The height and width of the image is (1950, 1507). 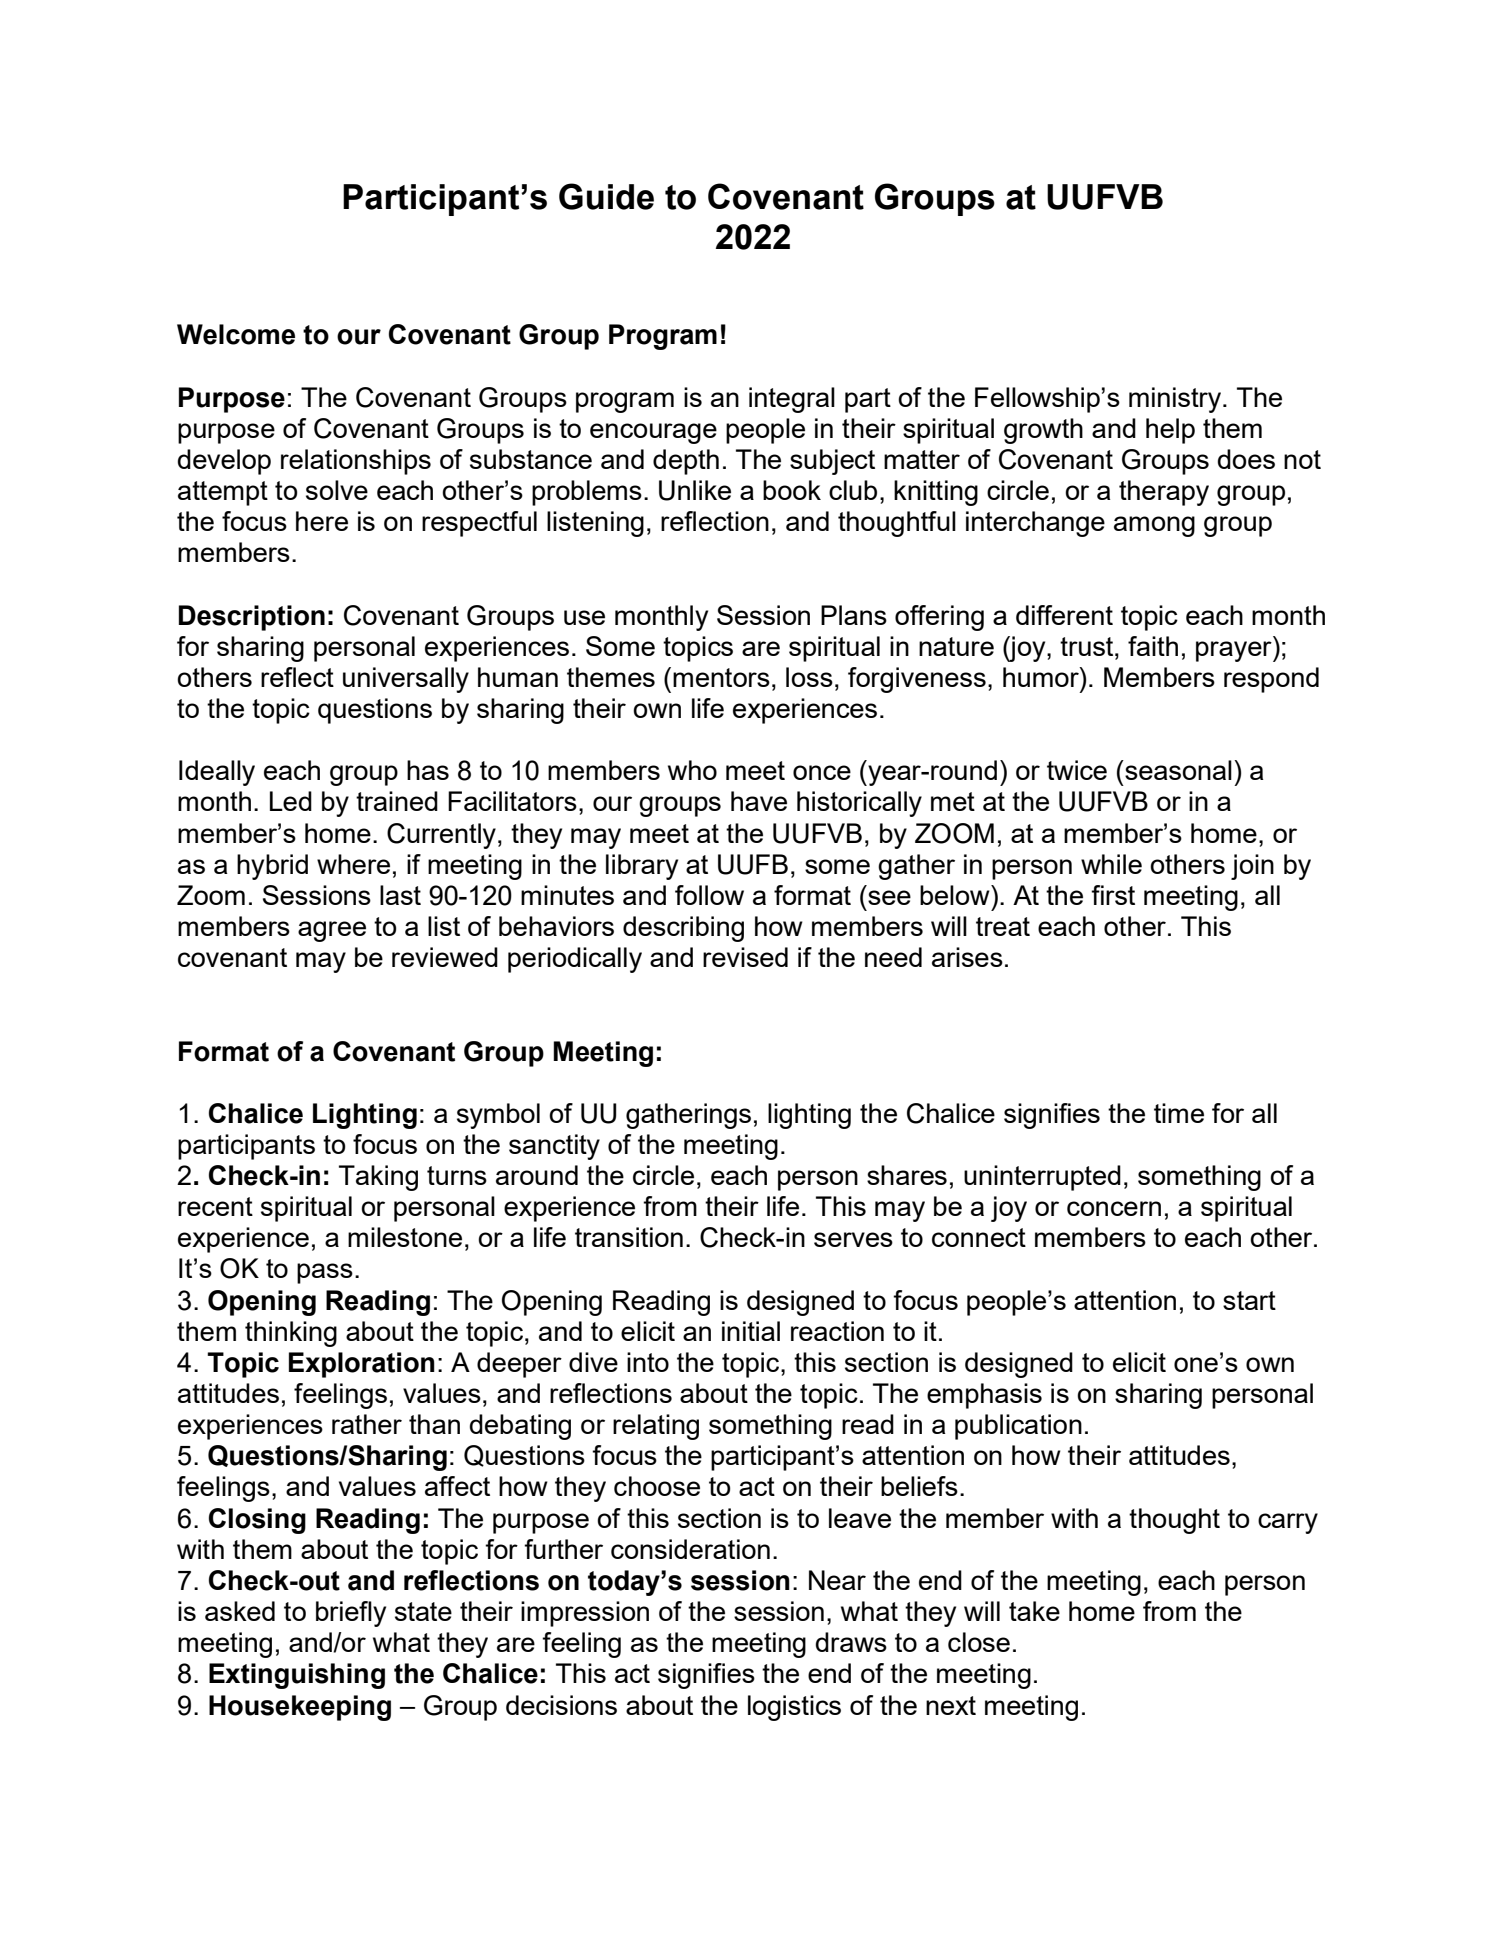 What do you see at coordinates (1113, 895) in the image?
I see `first` at bounding box center [1113, 895].
